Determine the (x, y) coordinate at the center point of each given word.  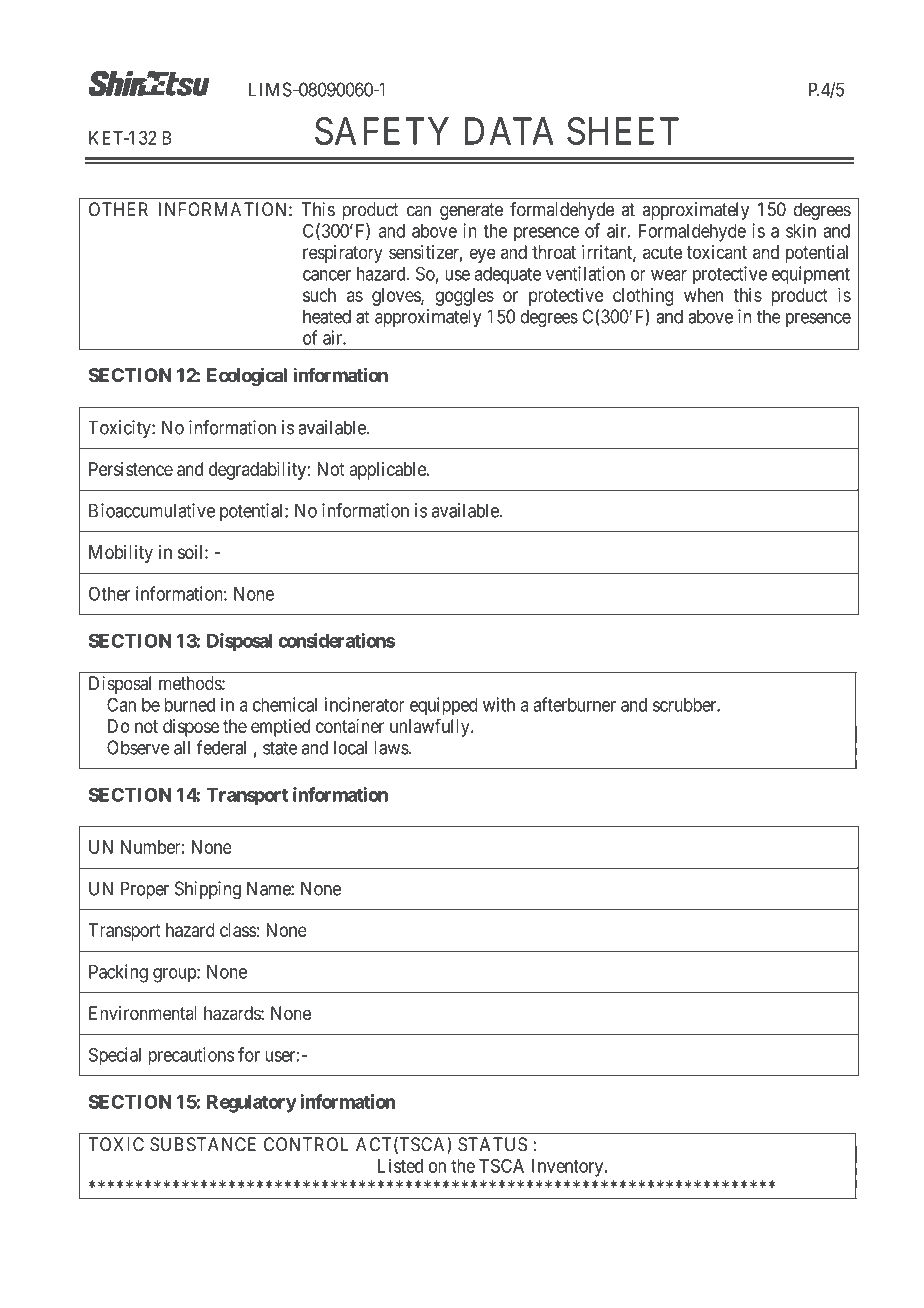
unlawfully (431, 727)
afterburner (575, 704)
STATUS (492, 1144)
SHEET (623, 131)
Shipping (208, 890)
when (703, 295)
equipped (444, 706)
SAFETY (382, 131)
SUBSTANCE (203, 1144)
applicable (388, 471)
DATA (509, 131)
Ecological (247, 376)
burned (190, 705)
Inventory (569, 1168)
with (499, 704)
